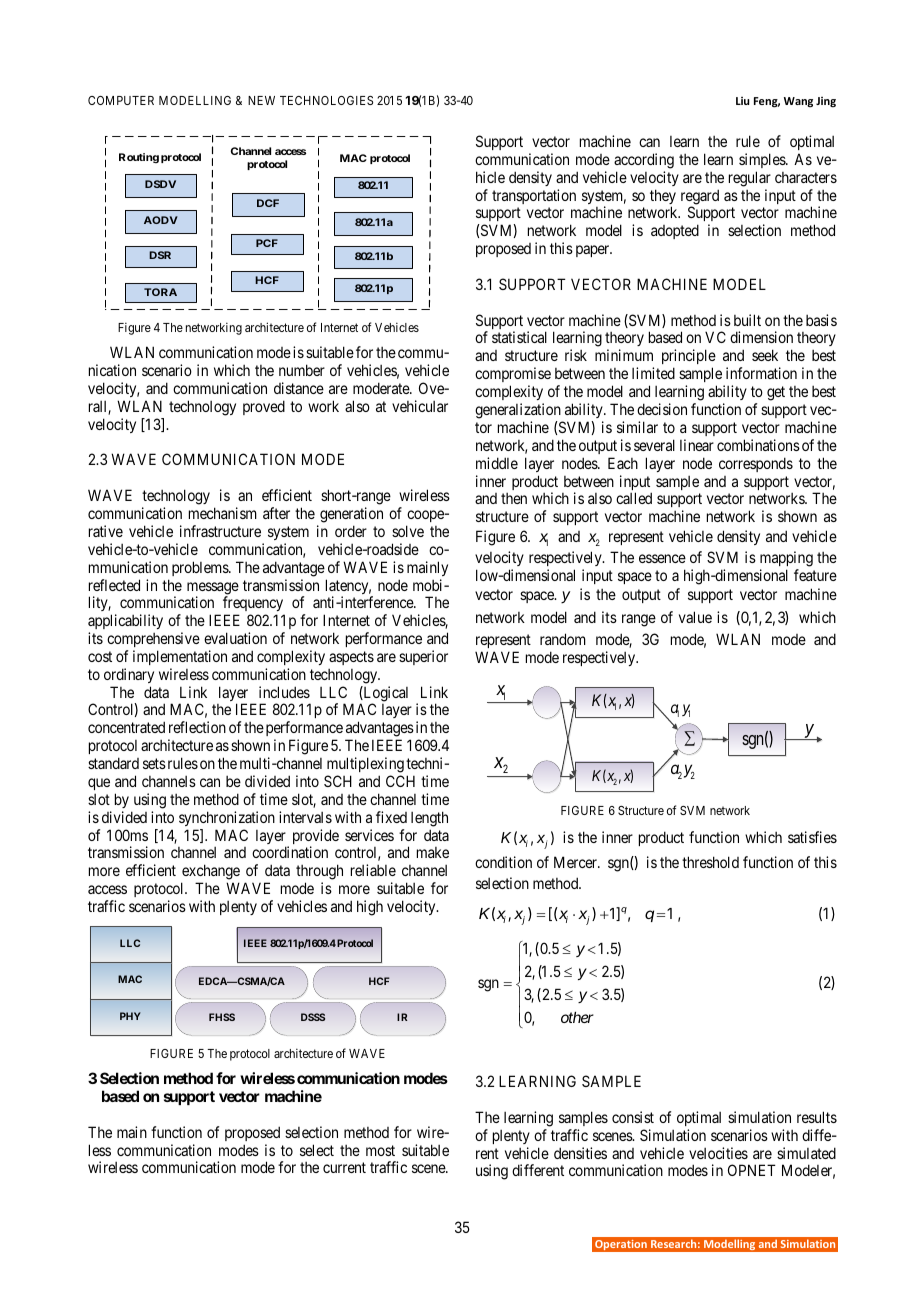 The width and height of the image is (924, 1308). I want to click on PHY, so click(130, 1016).
